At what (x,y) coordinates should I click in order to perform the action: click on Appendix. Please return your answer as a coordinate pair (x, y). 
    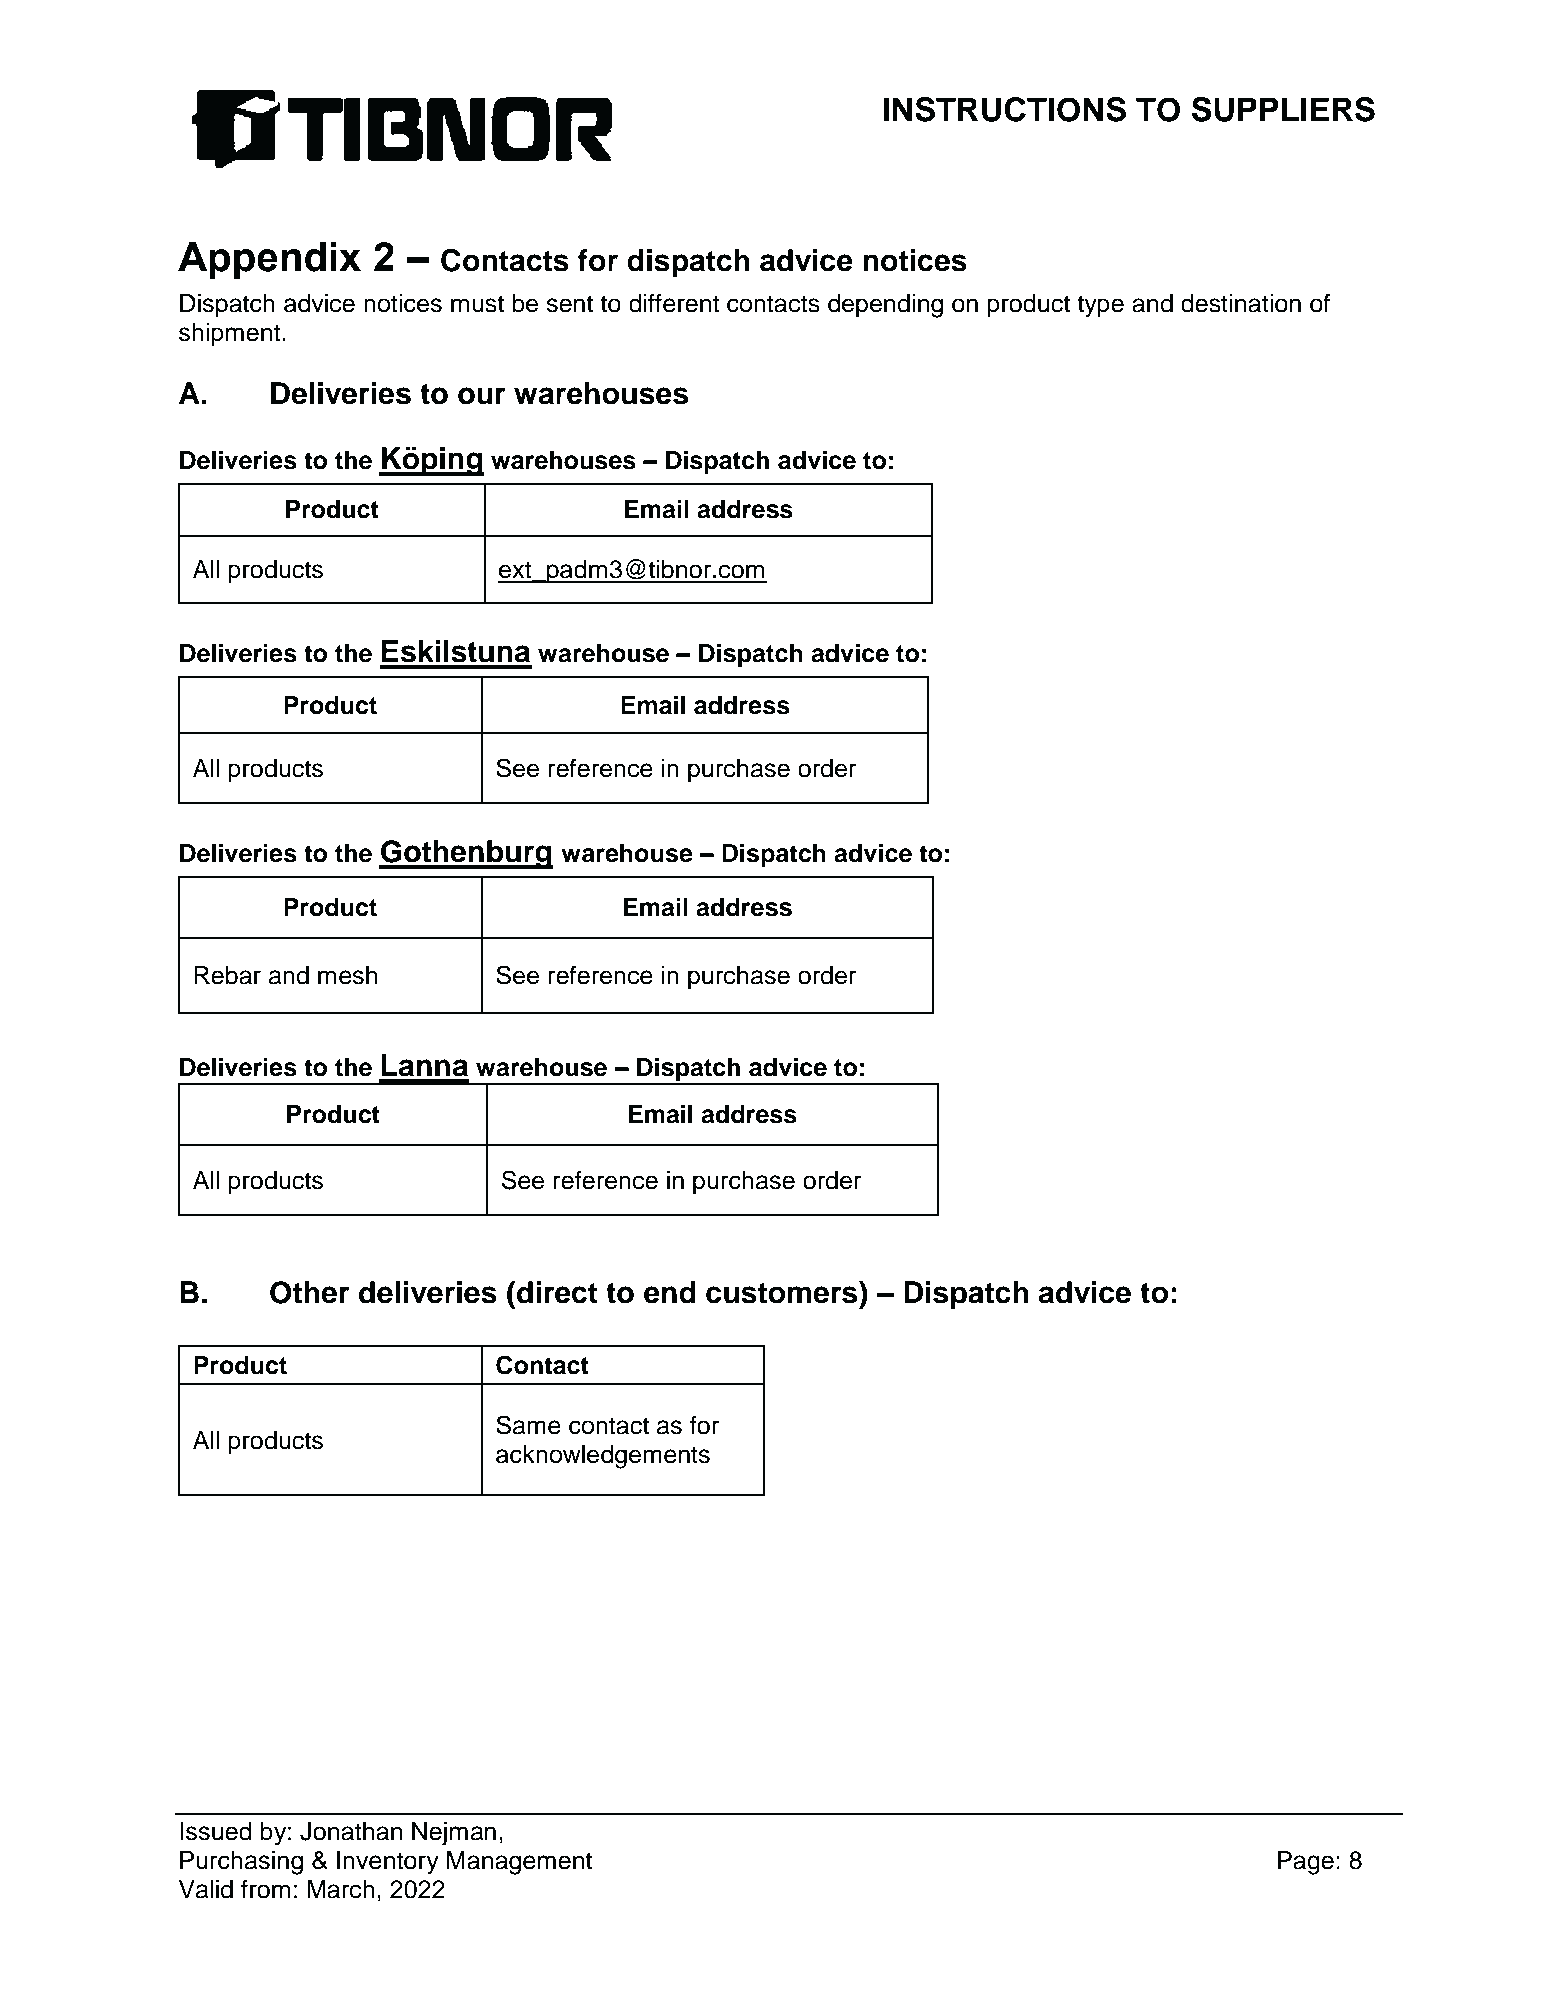
    Looking at the image, I should click on (269, 260).
